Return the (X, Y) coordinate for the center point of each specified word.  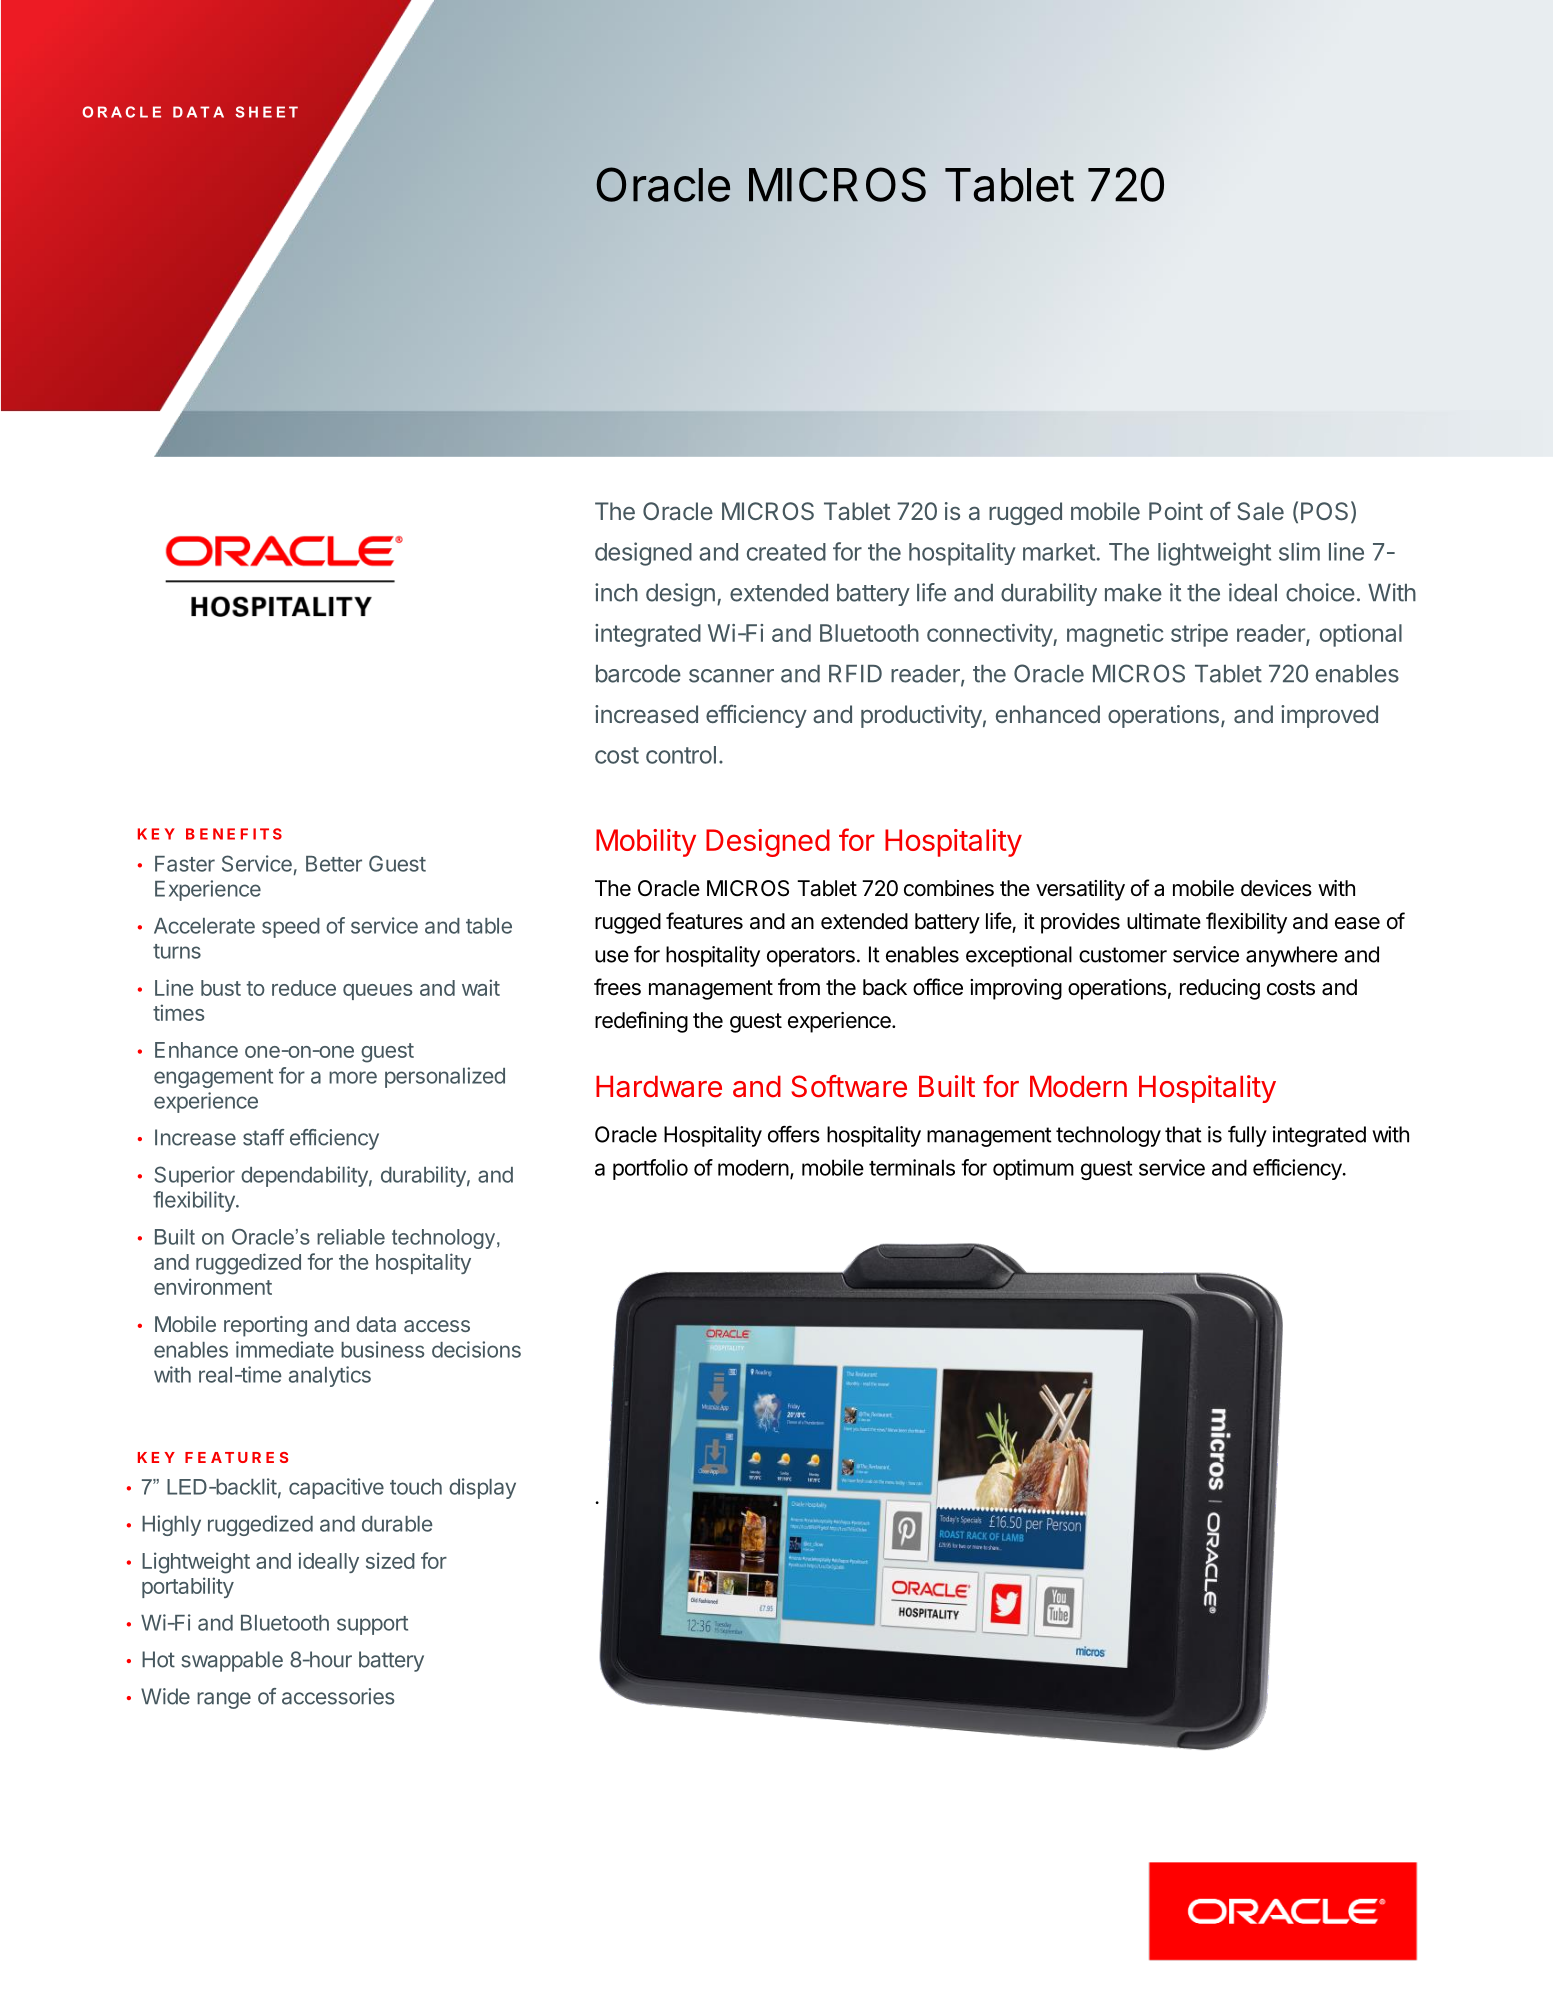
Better (334, 864)
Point (1176, 511)
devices (1276, 888)
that (1183, 1134)
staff (263, 1137)
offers (794, 1134)
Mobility (646, 843)
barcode (638, 674)
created (786, 552)
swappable (232, 1661)
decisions (476, 1349)
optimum (1033, 1169)
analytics (330, 1376)
